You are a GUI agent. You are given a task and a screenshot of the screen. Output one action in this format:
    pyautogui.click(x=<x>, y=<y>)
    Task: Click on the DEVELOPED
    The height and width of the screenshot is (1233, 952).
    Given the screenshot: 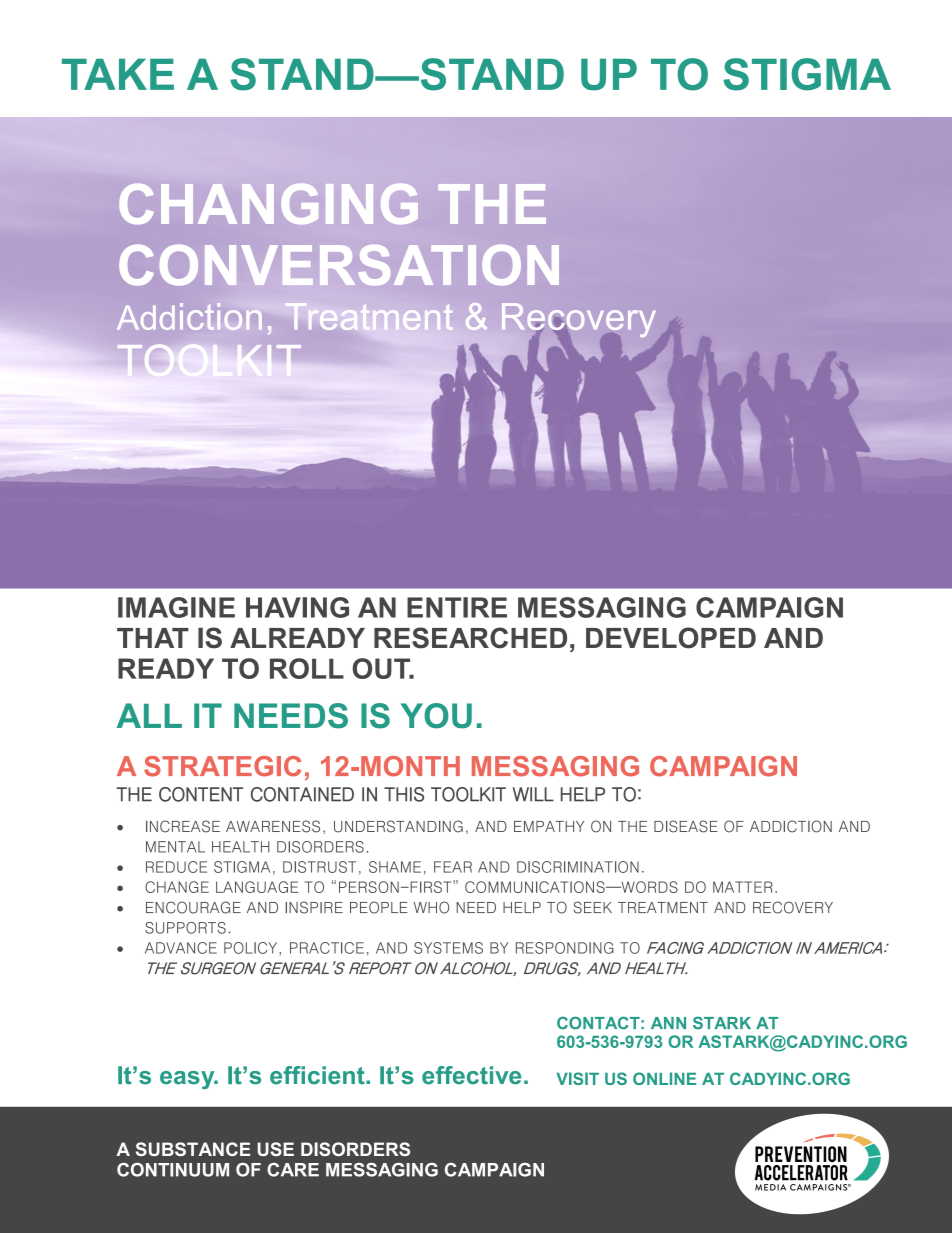 What is the action you would take?
    pyautogui.click(x=671, y=638)
